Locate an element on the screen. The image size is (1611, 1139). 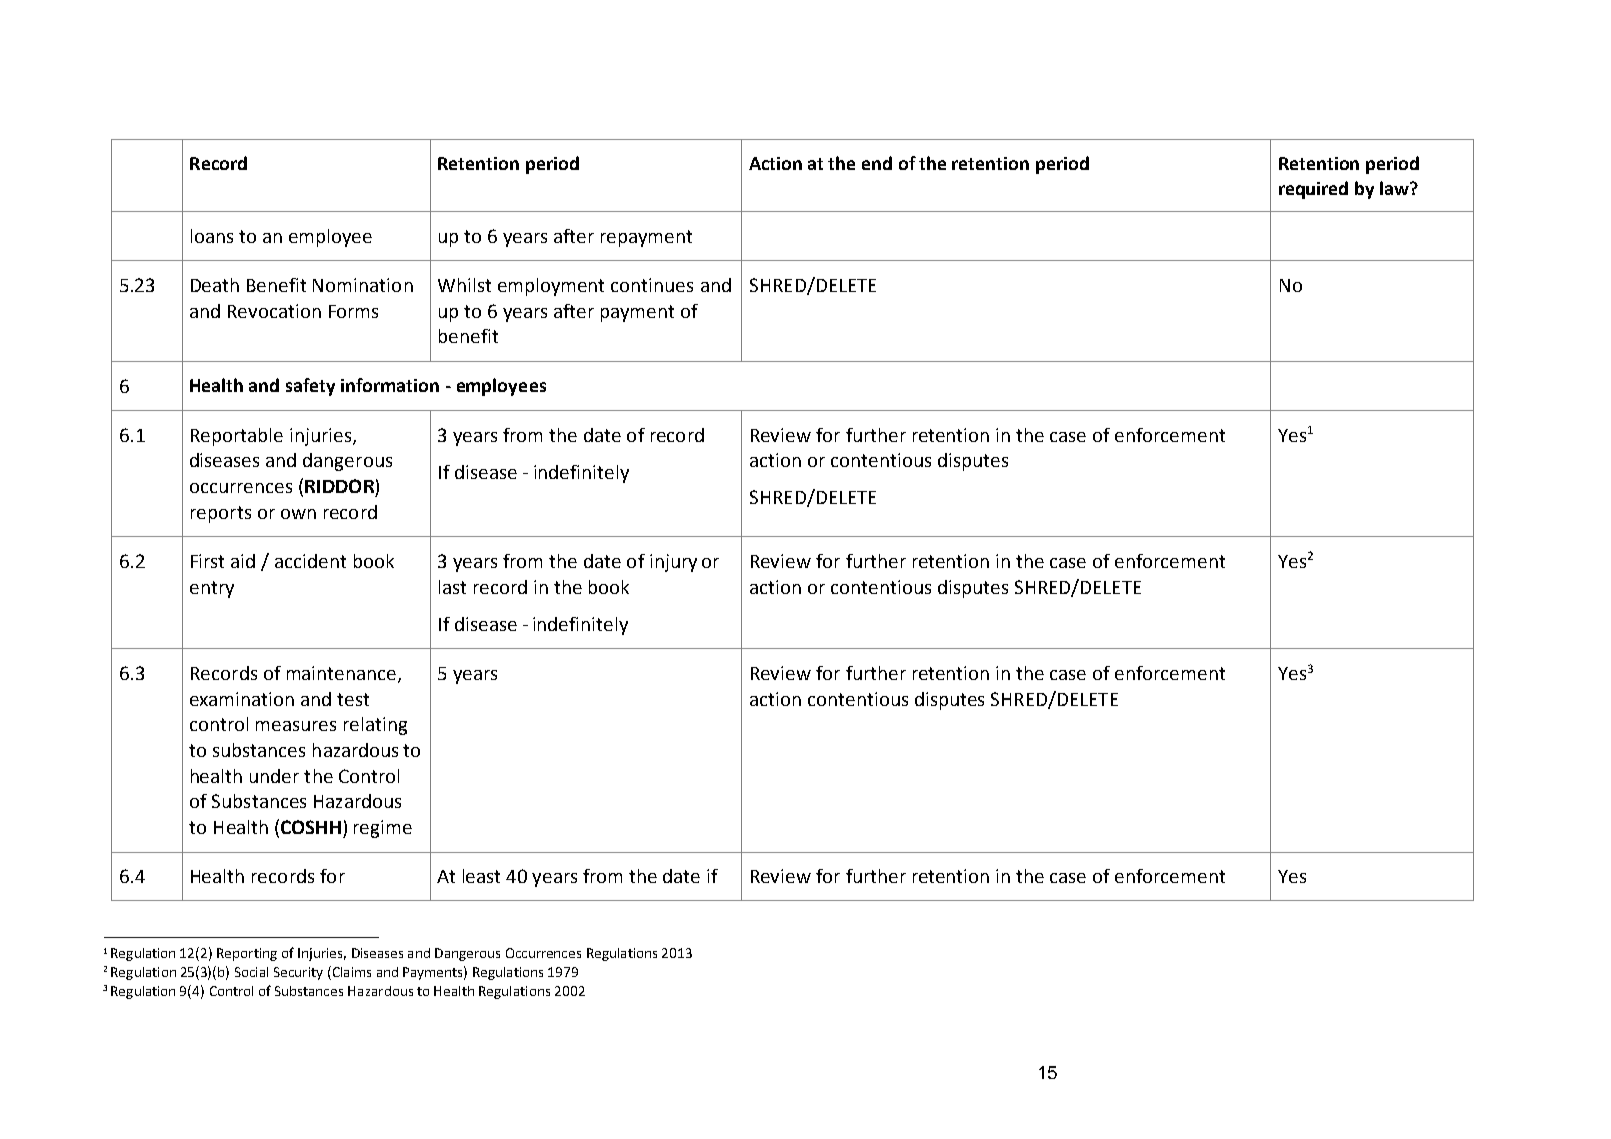
accident is located at coordinates (310, 561).
